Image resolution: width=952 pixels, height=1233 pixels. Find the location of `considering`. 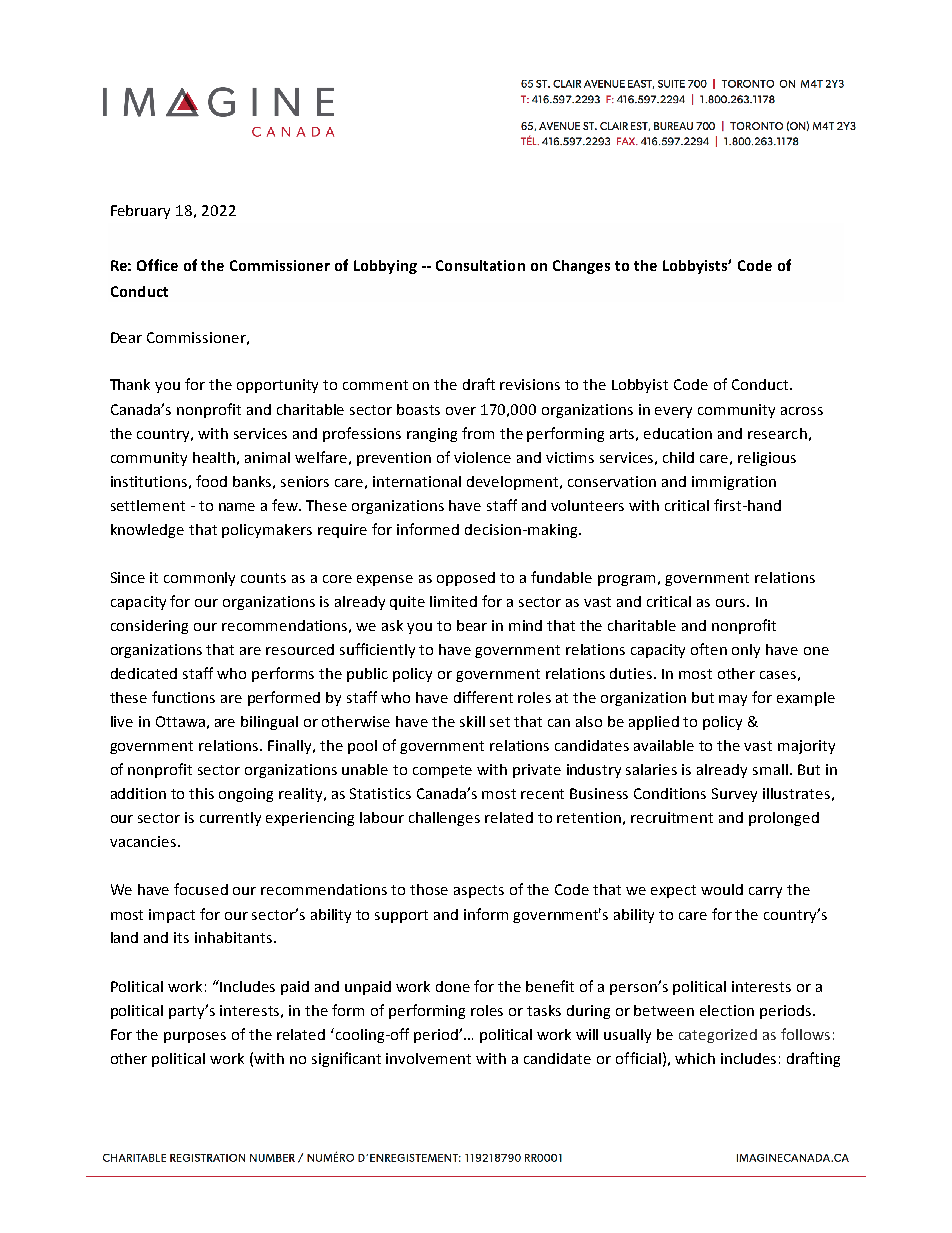

considering is located at coordinates (149, 627).
